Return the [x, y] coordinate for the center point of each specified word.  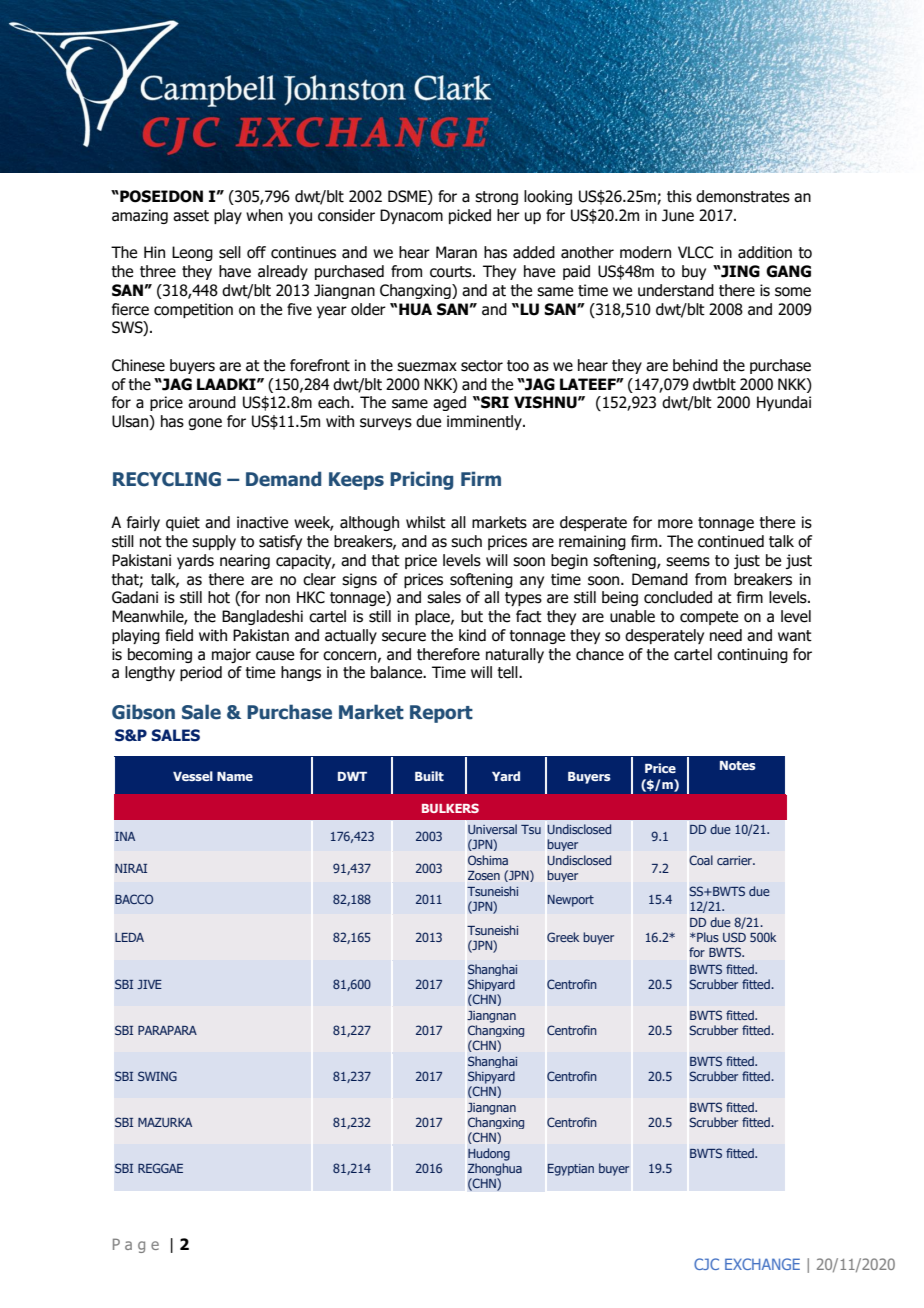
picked [470, 216]
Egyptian [571, 1170]
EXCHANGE [762, 1264]
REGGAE [160, 1168]
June [678, 215]
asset [191, 216]
